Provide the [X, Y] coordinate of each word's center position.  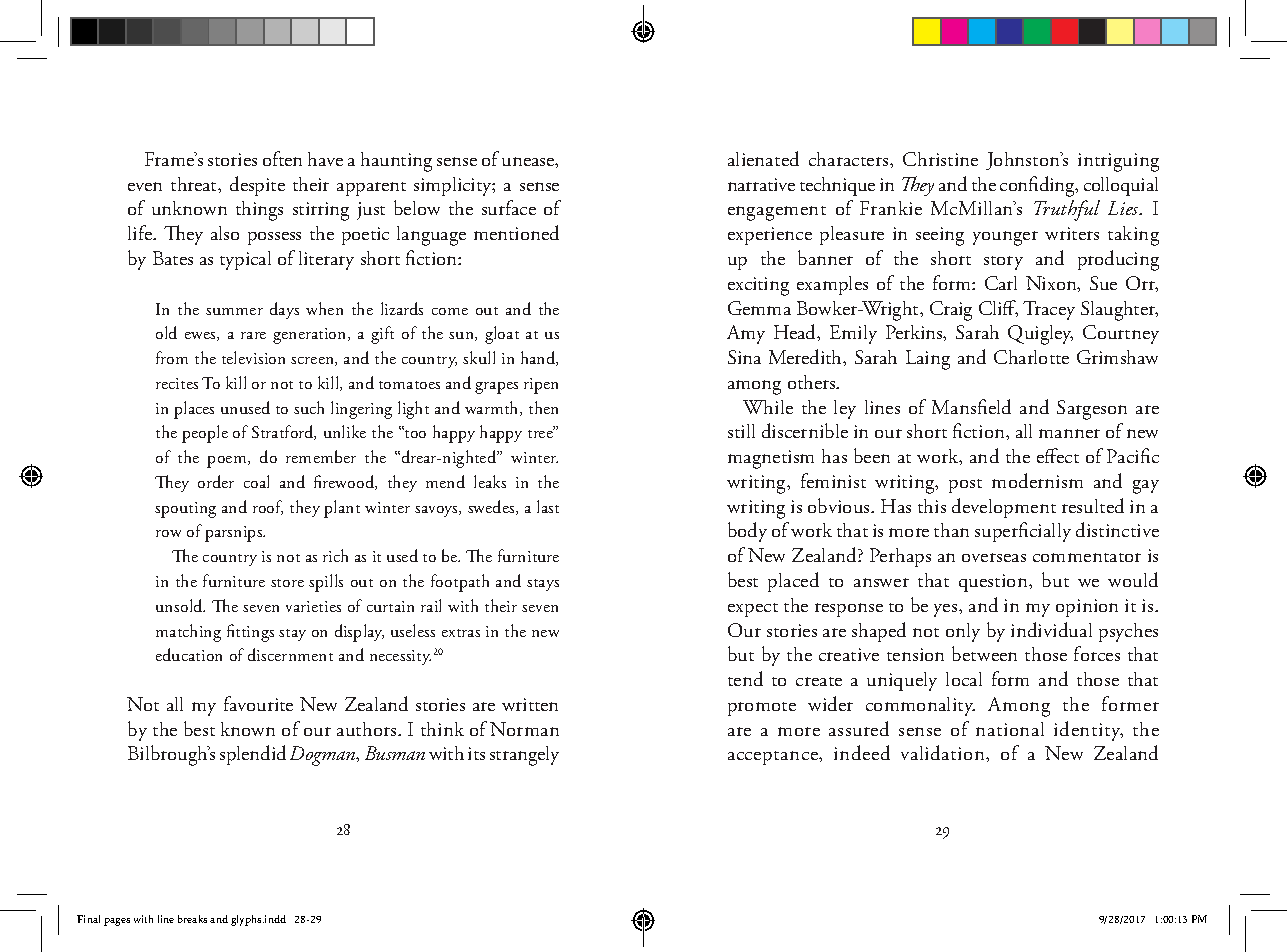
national [1010, 729]
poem [228, 462]
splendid [253, 755]
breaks [192, 919]
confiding [1038, 186]
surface [509, 207]
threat [195, 185]
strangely [524, 756]
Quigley [1040, 335]
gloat [502, 335]
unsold [180, 605]
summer [234, 311]
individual [1051, 629]
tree [541, 433]
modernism [1037, 480]
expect [753, 610]
